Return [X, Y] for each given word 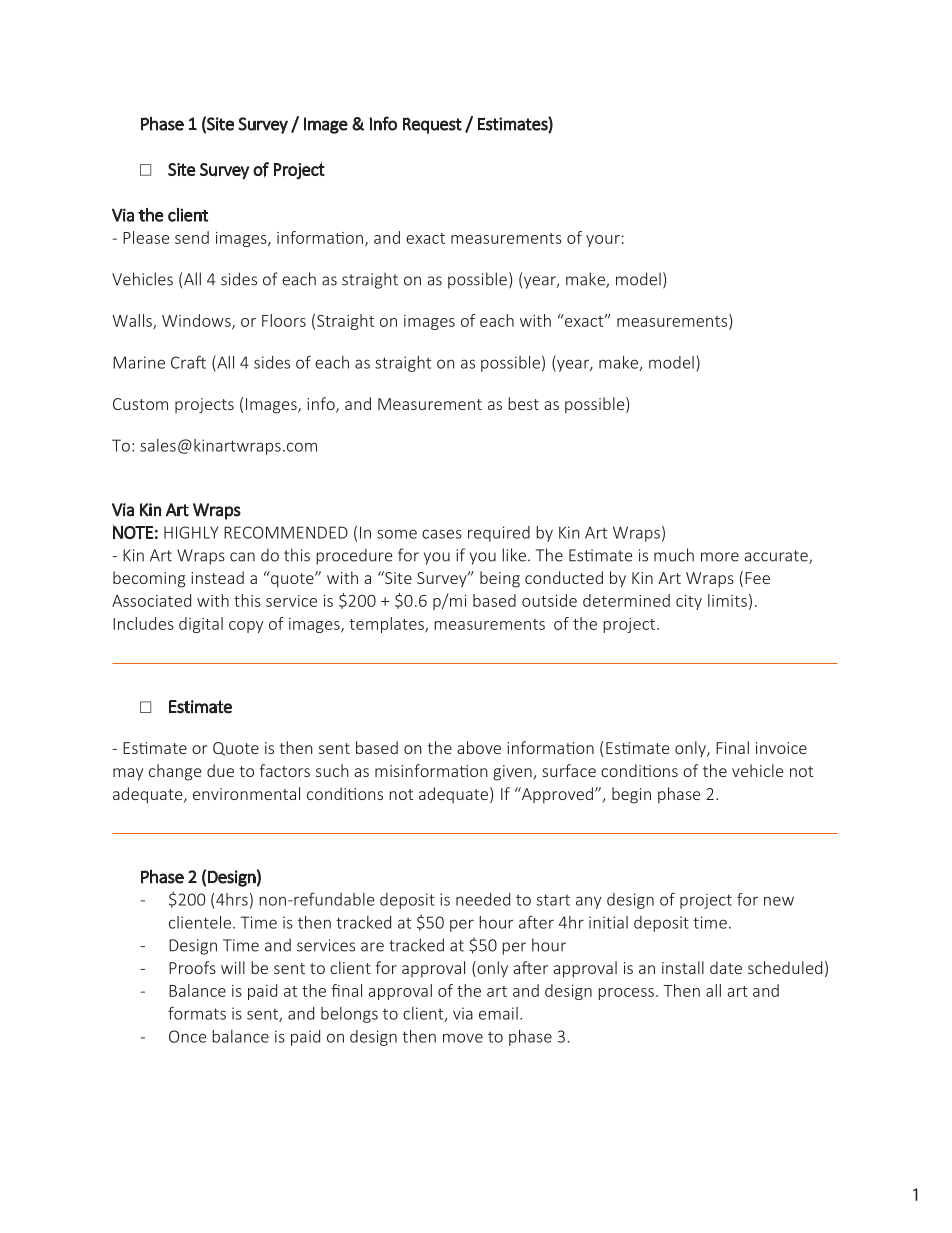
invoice [781, 748]
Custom [140, 404]
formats [197, 1013]
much [674, 555]
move [463, 1038]
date [726, 967]
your [603, 241]
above [479, 747]
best [523, 403]
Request [432, 125]
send [192, 237]
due [220, 770]
